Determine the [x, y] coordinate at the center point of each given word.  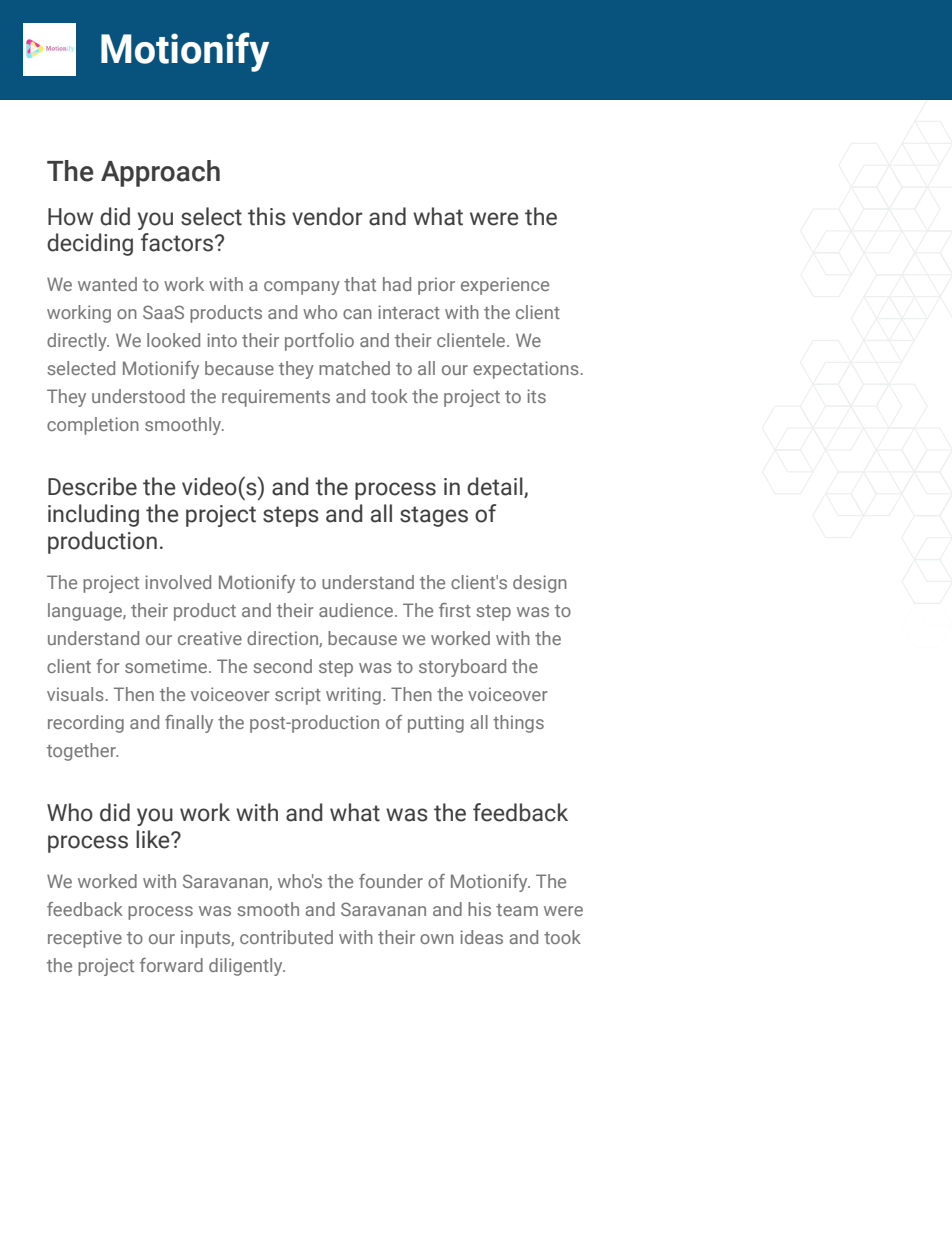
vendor [327, 216]
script [298, 696]
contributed [286, 937]
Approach [160, 173]
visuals [75, 694]
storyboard [462, 668]
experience [505, 286]
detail [496, 487]
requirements [276, 398]
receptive [85, 939]
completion [93, 426]
